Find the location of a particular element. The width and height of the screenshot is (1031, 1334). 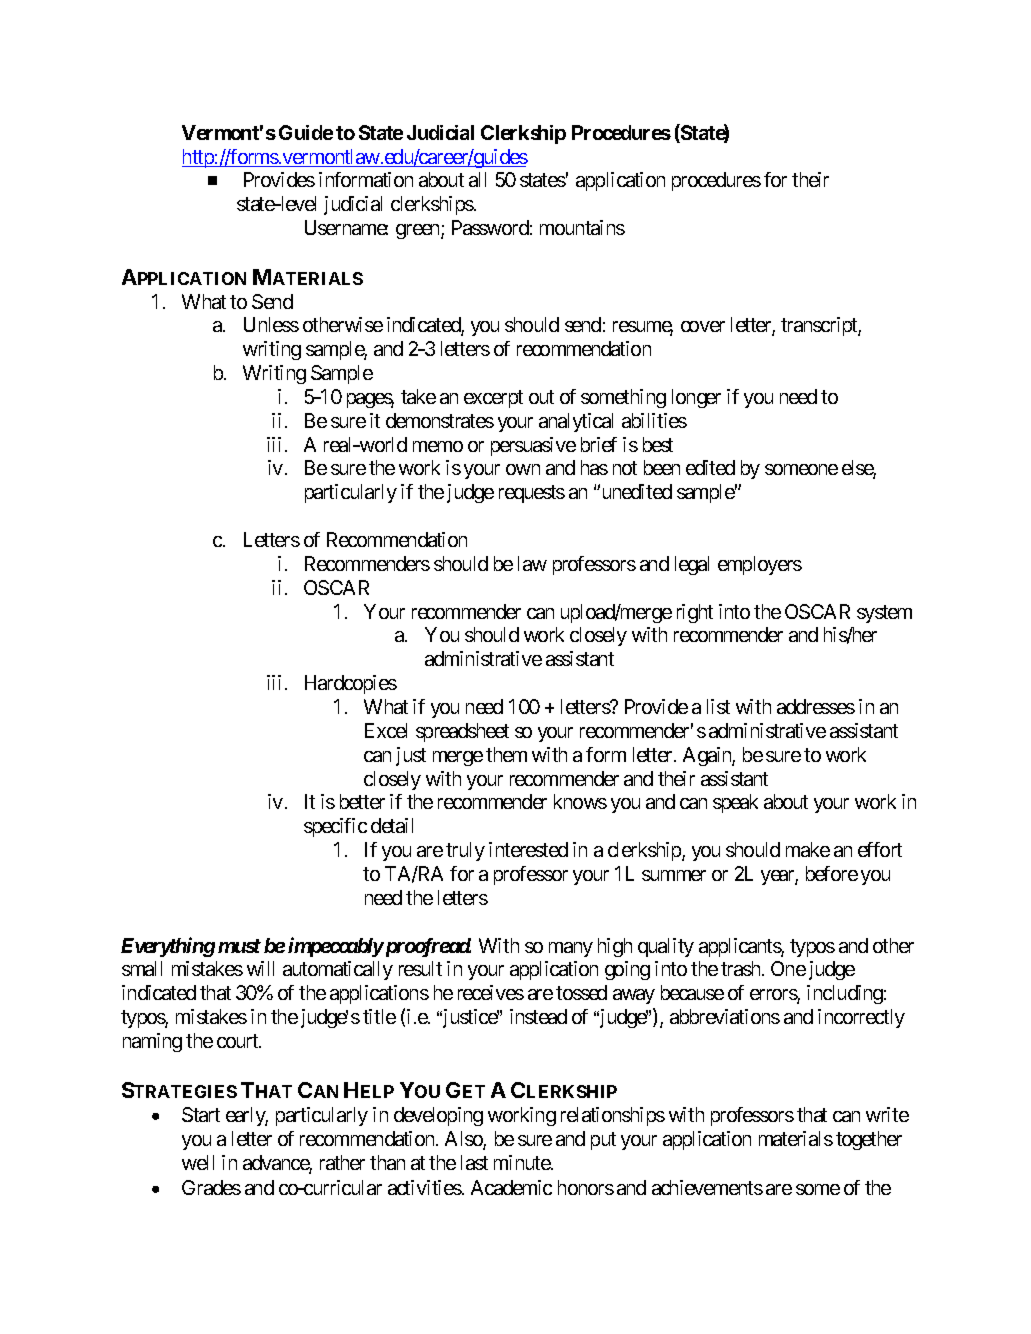

last is located at coordinates (474, 1162).
